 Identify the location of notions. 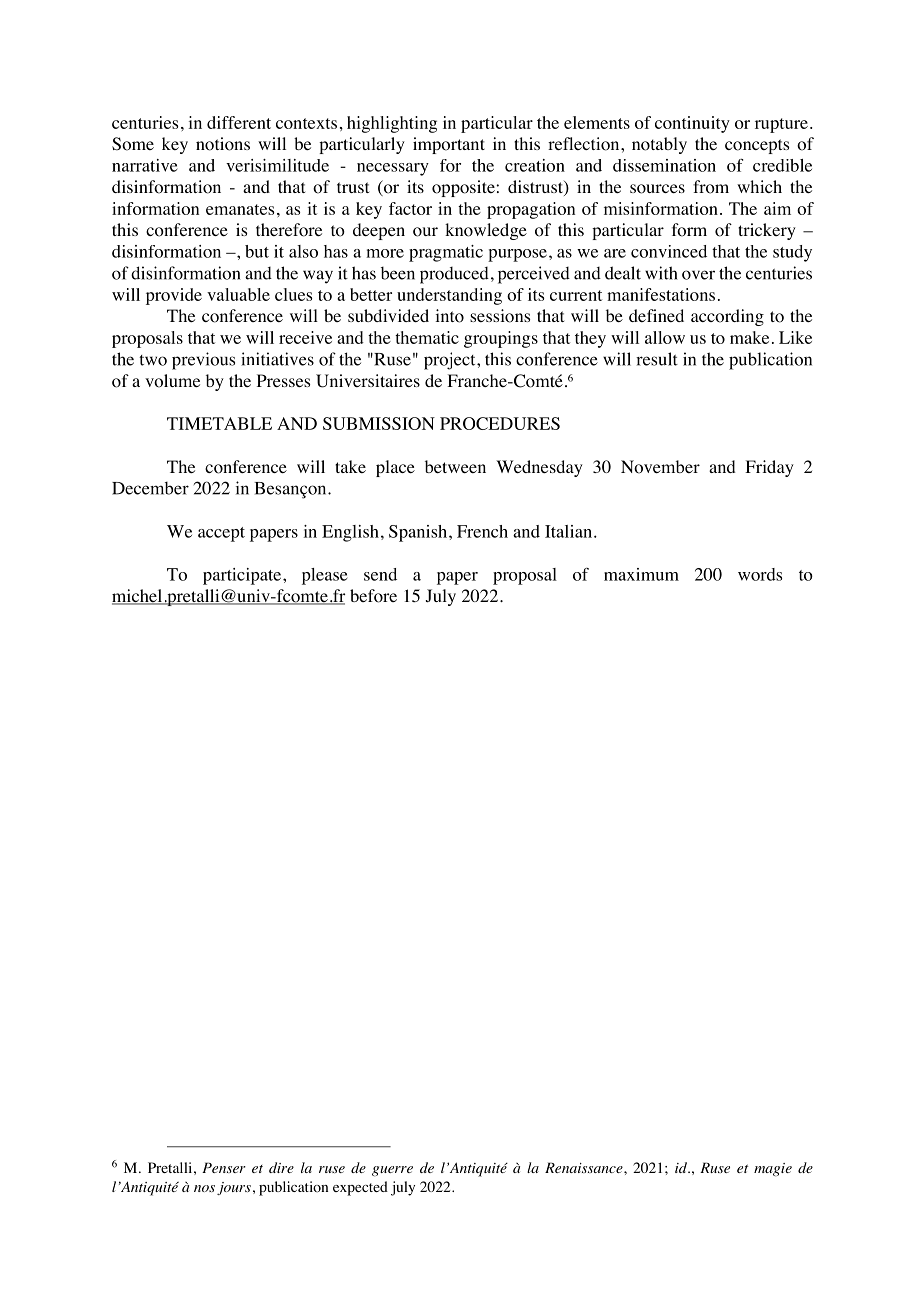
(223, 144).
